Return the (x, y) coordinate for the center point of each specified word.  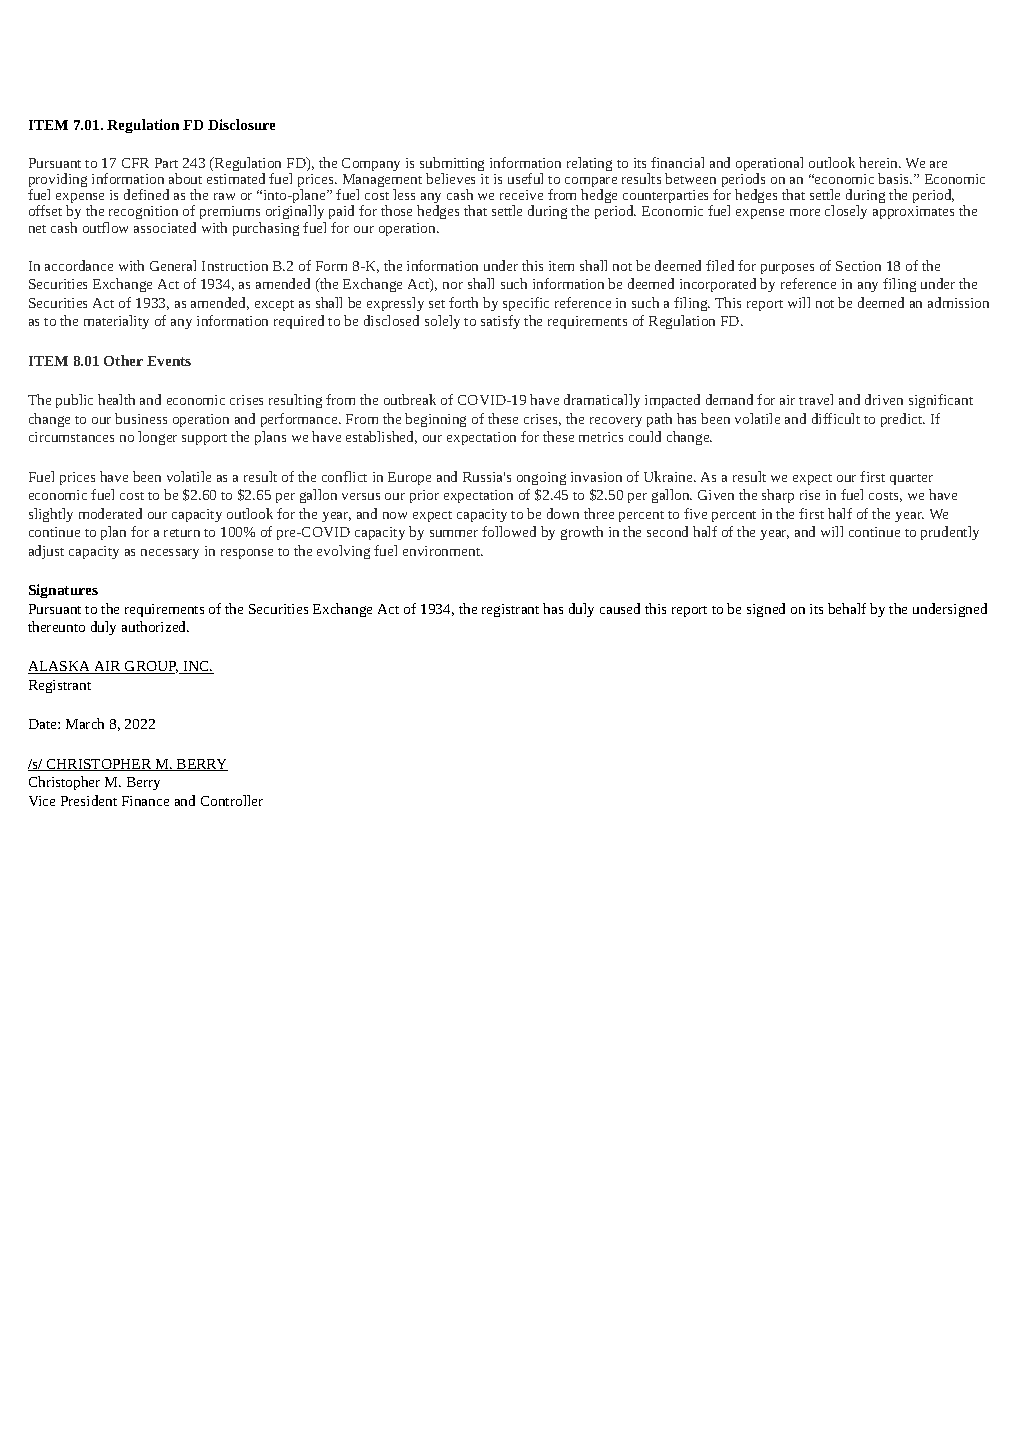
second (667, 531)
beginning (435, 420)
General (173, 265)
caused (620, 608)
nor (453, 285)
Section (858, 266)
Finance (145, 801)
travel (816, 399)
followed (509, 531)
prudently (950, 533)
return (182, 533)
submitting (452, 165)
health (116, 399)
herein (879, 162)
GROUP (150, 667)
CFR (135, 163)
